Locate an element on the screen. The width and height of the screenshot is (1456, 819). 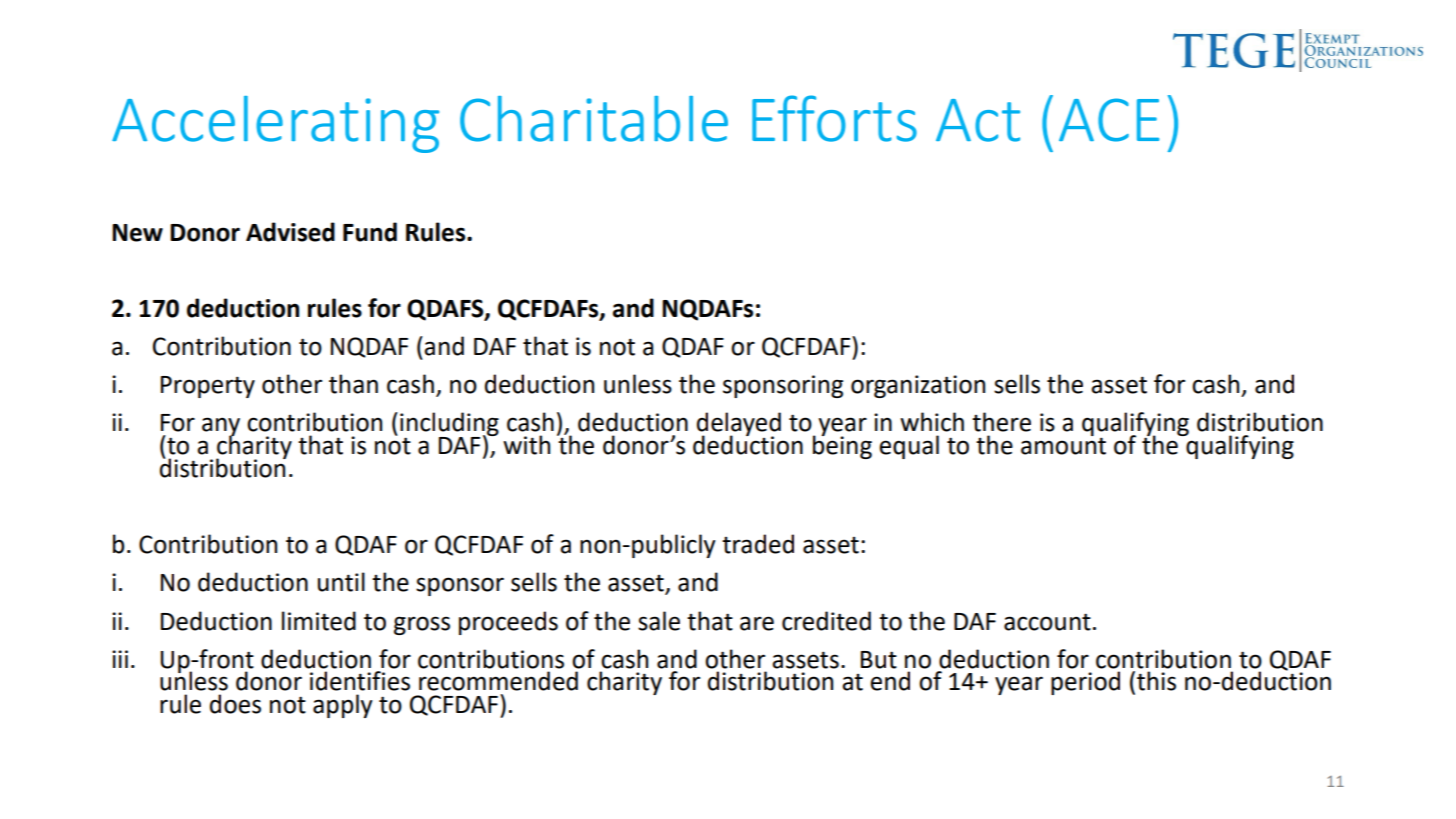
does is located at coordinates (235, 704).
